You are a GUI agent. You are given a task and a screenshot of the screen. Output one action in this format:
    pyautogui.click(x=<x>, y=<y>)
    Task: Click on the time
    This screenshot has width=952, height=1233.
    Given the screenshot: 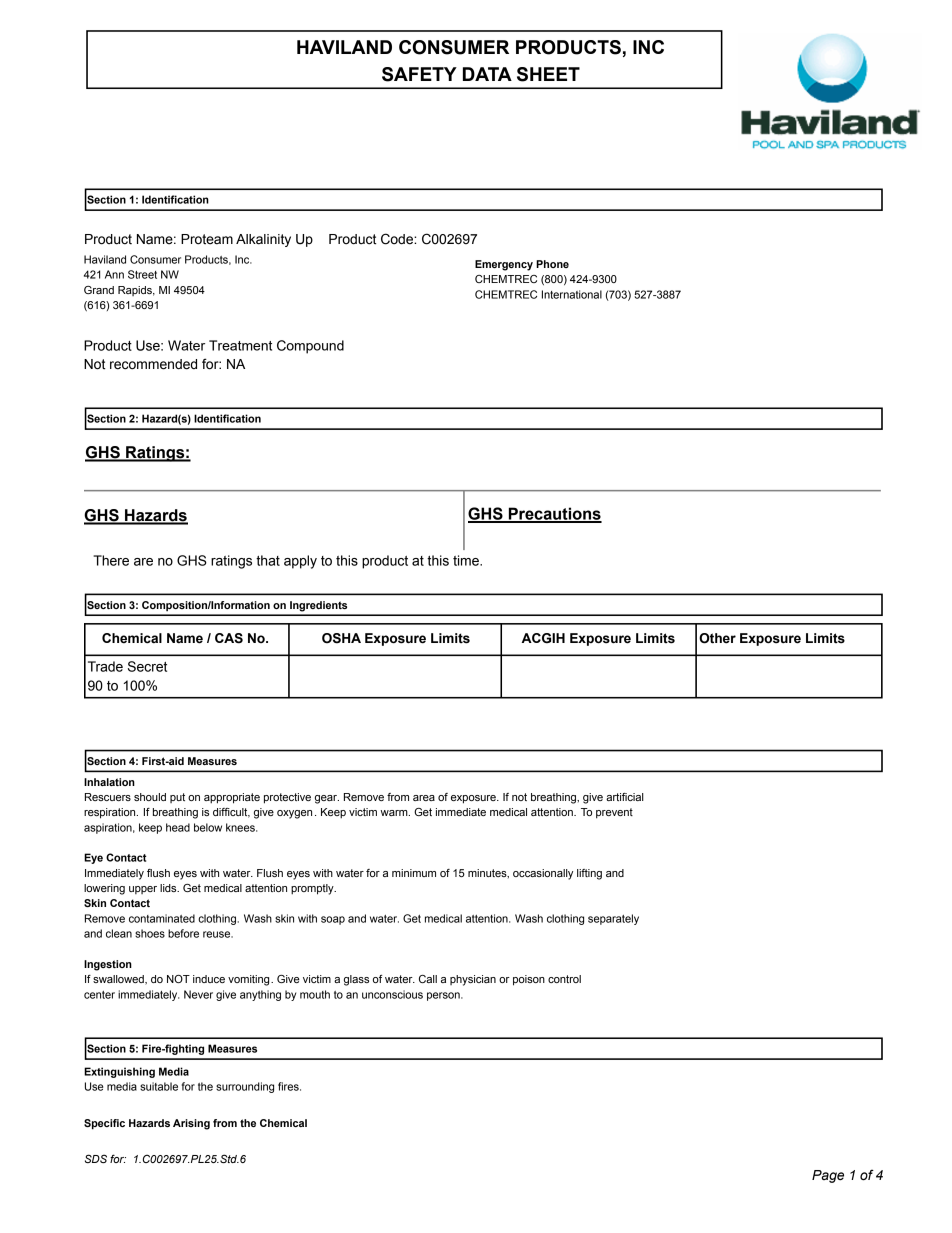 What is the action you would take?
    pyautogui.click(x=467, y=560)
